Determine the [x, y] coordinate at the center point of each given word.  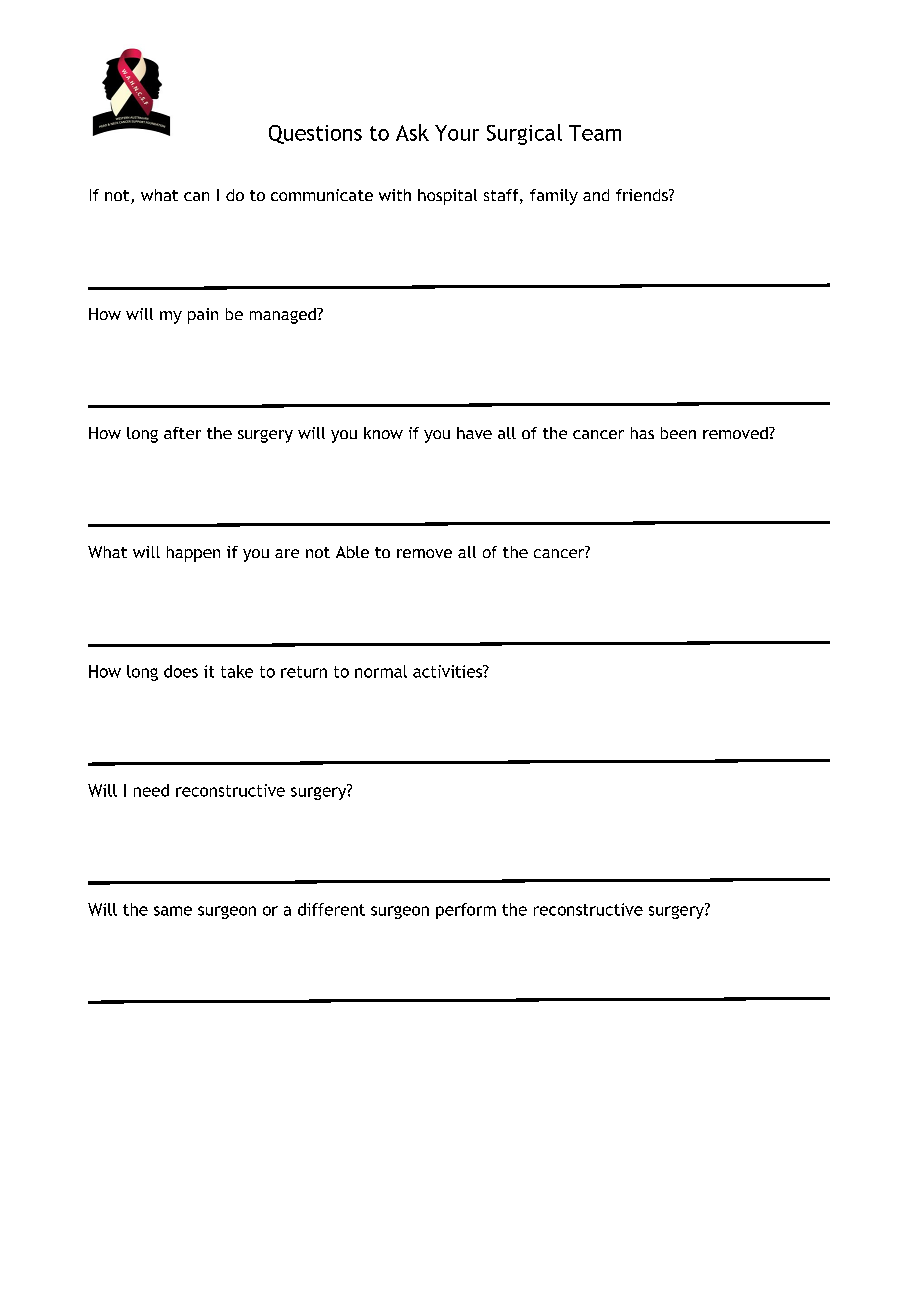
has [642, 433]
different [331, 909]
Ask [412, 132]
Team [595, 133]
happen [193, 554]
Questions [315, 134]
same [173, 911]
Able [352, 552]
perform [466, 911]
